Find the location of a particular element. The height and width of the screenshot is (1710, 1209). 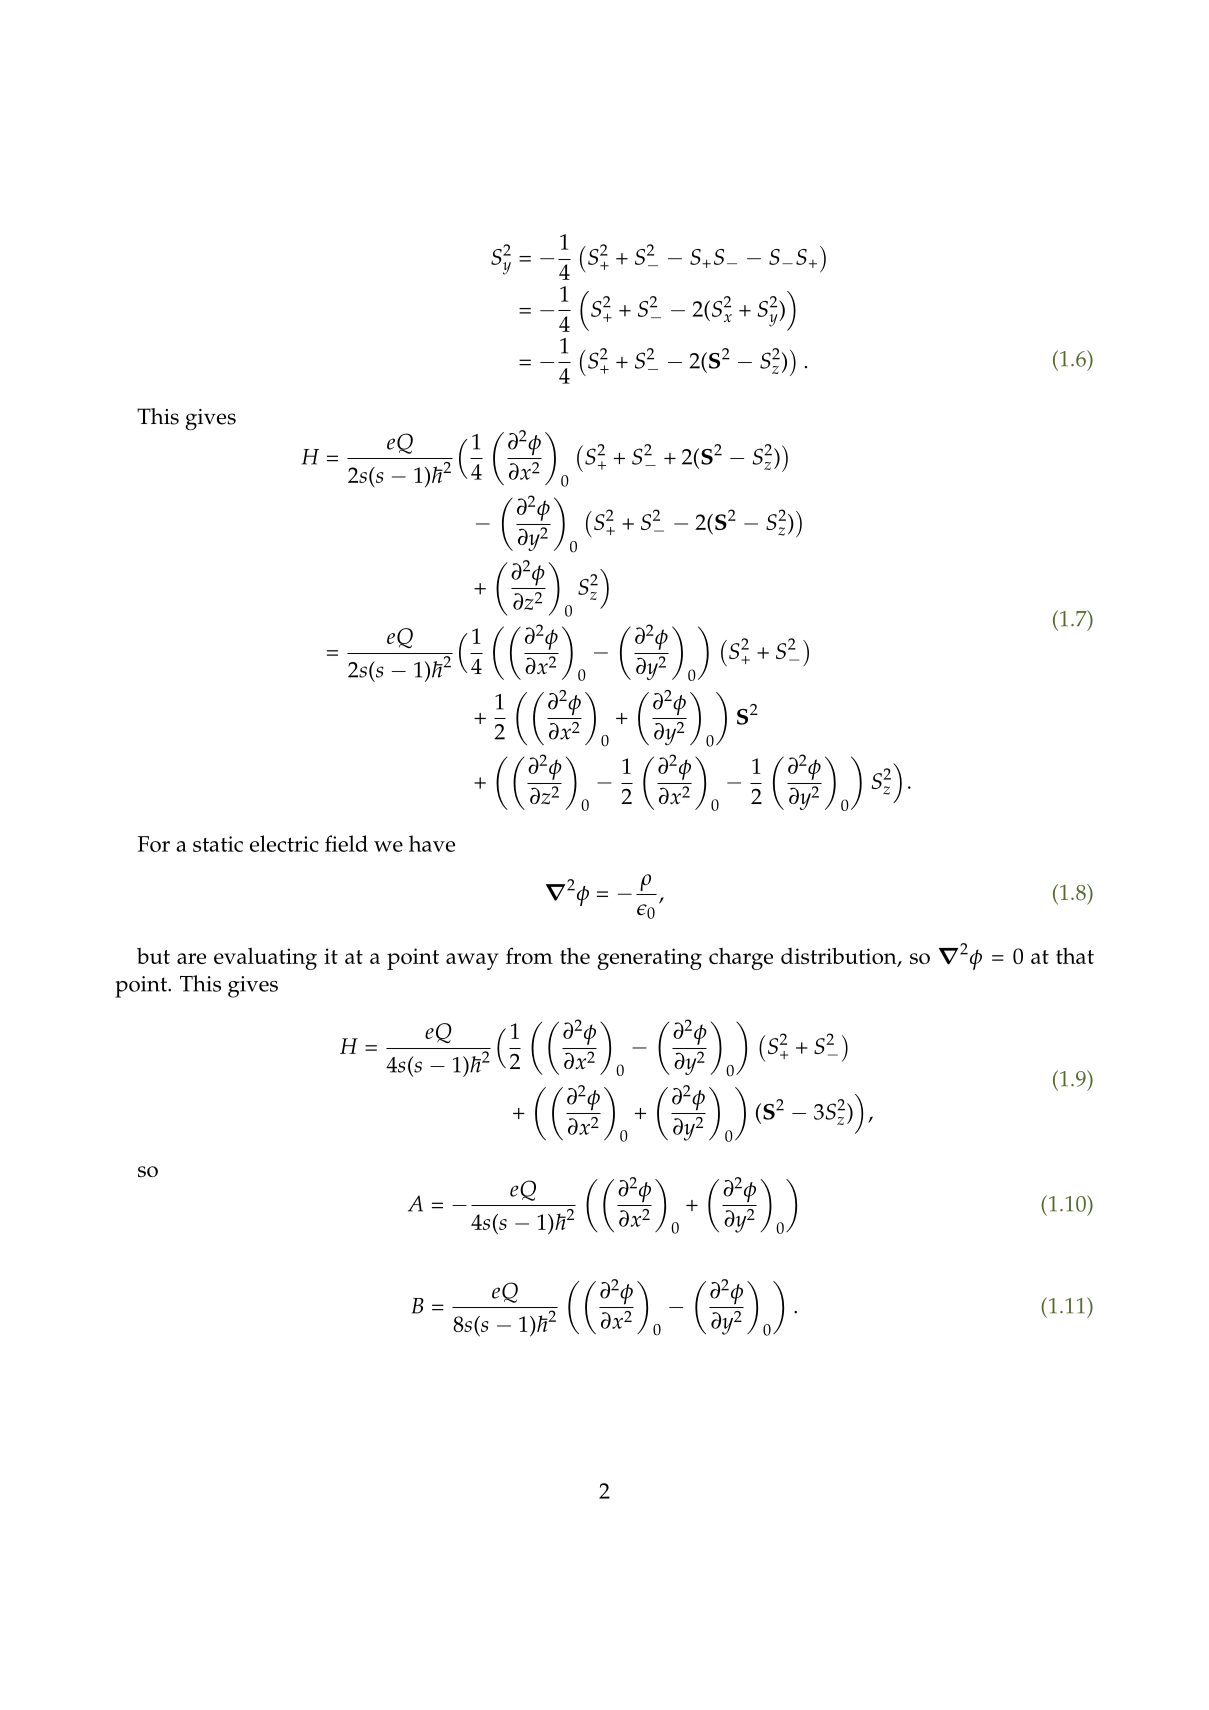

electric is located at coordinates (284, 843).
